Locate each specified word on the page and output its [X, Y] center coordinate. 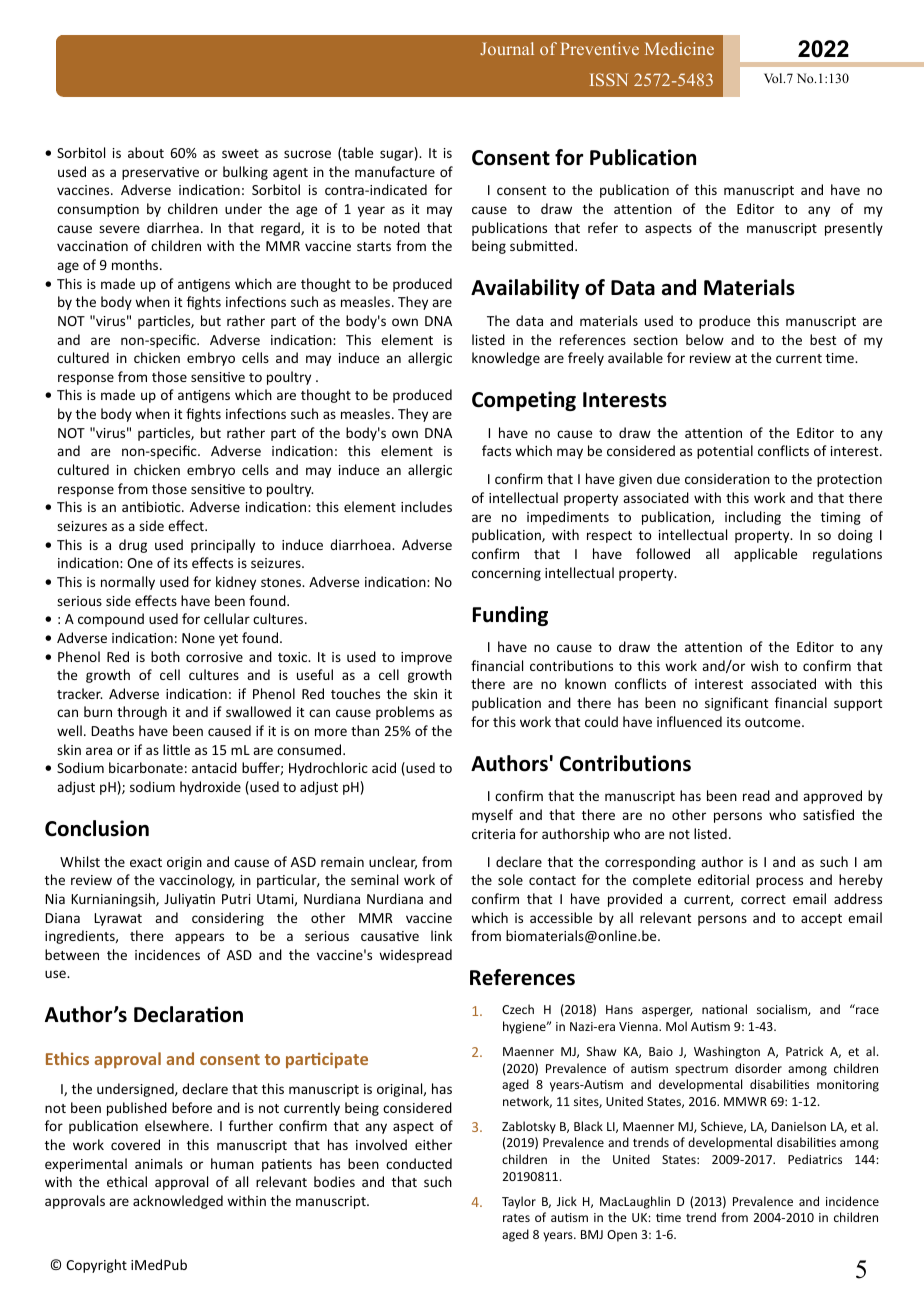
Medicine [679, 48]
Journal [507, 48]
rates [516, 1218]
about [146, 152]
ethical [127, 1181]
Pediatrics [815, 1159]
